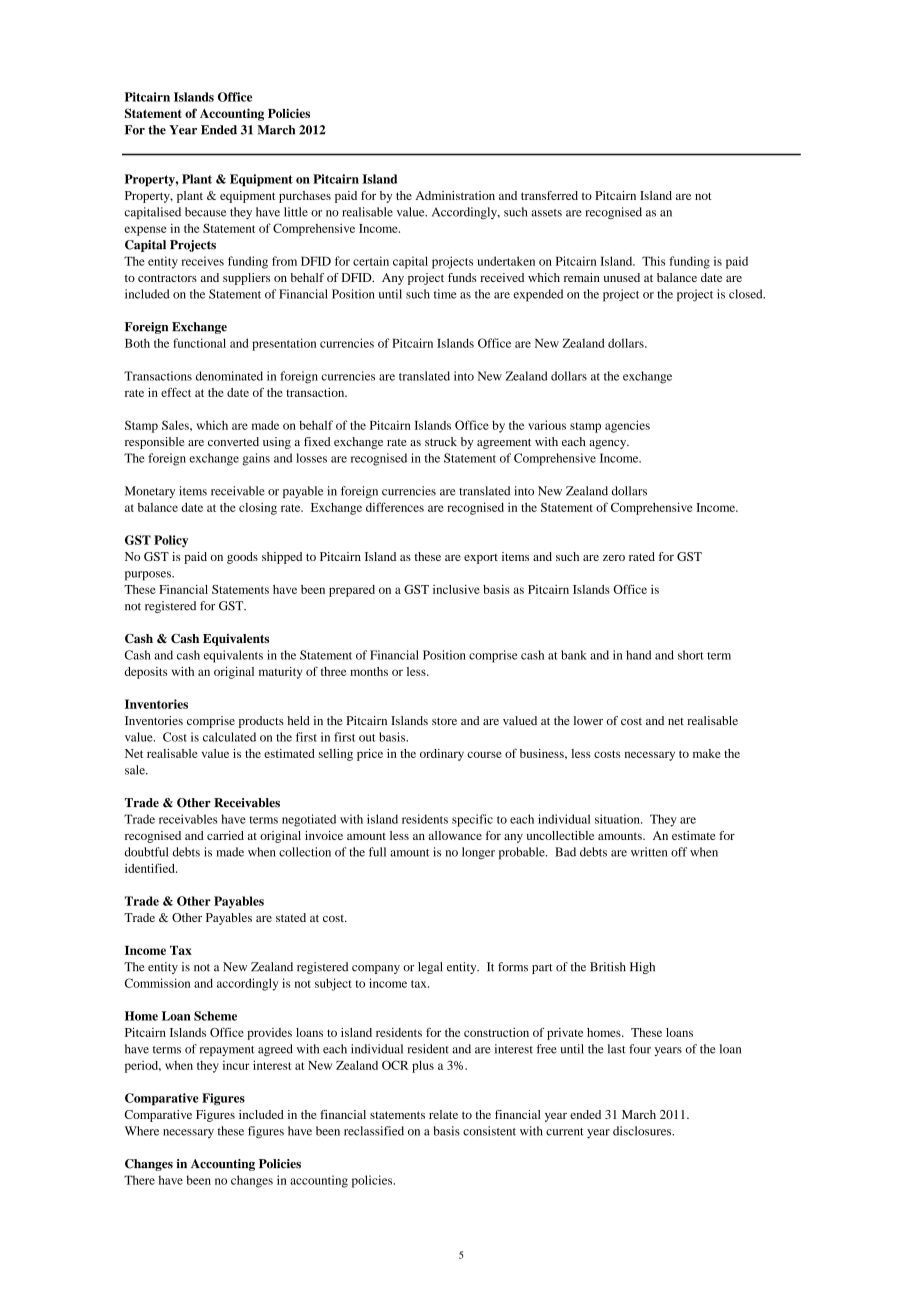 The height and width of the screenshot is (1308, 924). I want to click on disclosures, so click(643, 1131).
